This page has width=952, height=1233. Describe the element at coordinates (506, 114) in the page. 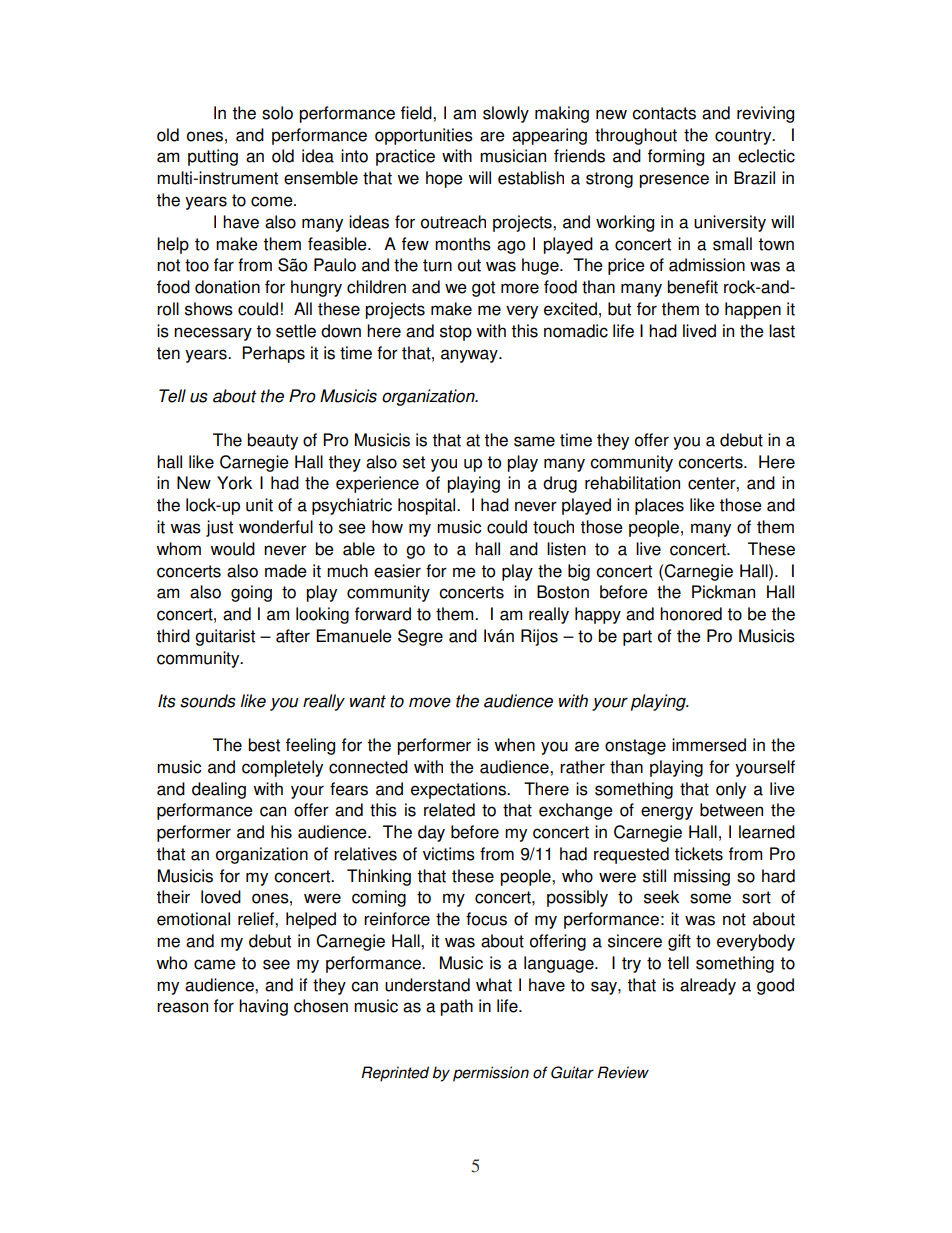

I see `slowly` at that location.
